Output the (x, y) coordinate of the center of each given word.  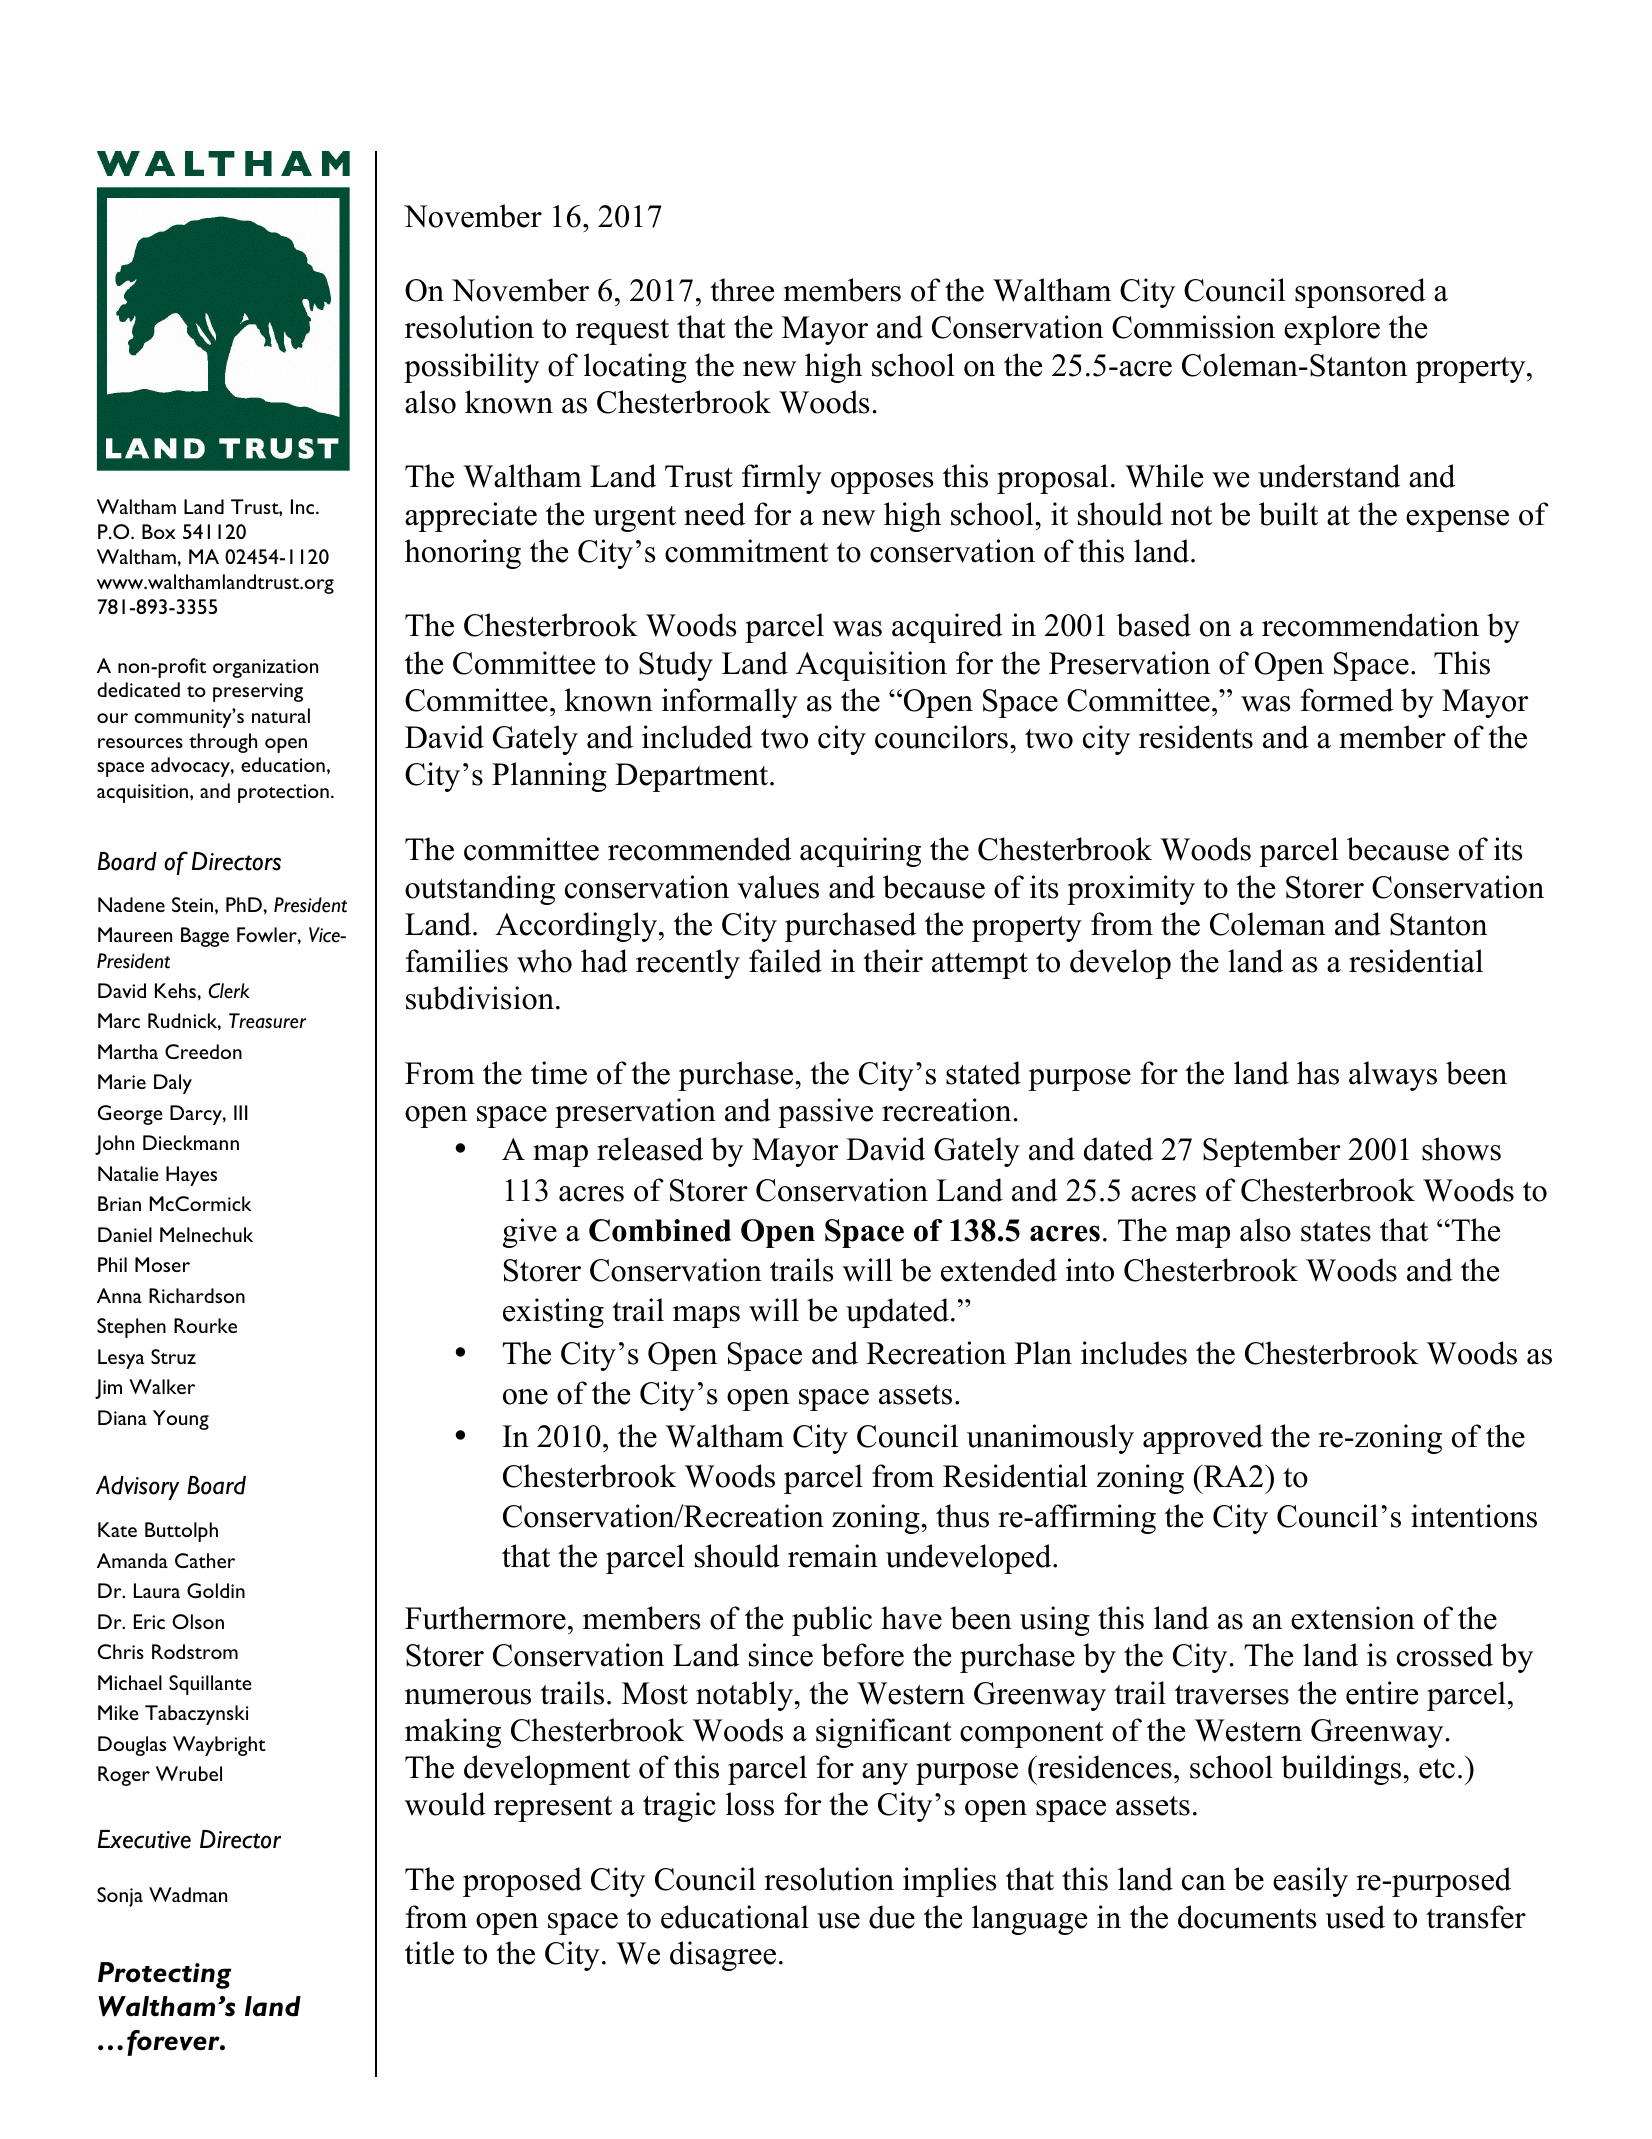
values (778, 887)
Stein (192, 904)
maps (706, 1317)
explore (1332, 330)
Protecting (164, 1975)
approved (1203, 1439)
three (742, 290)
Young (181, 1420)
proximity (1131, 890)
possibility (471, 368)
